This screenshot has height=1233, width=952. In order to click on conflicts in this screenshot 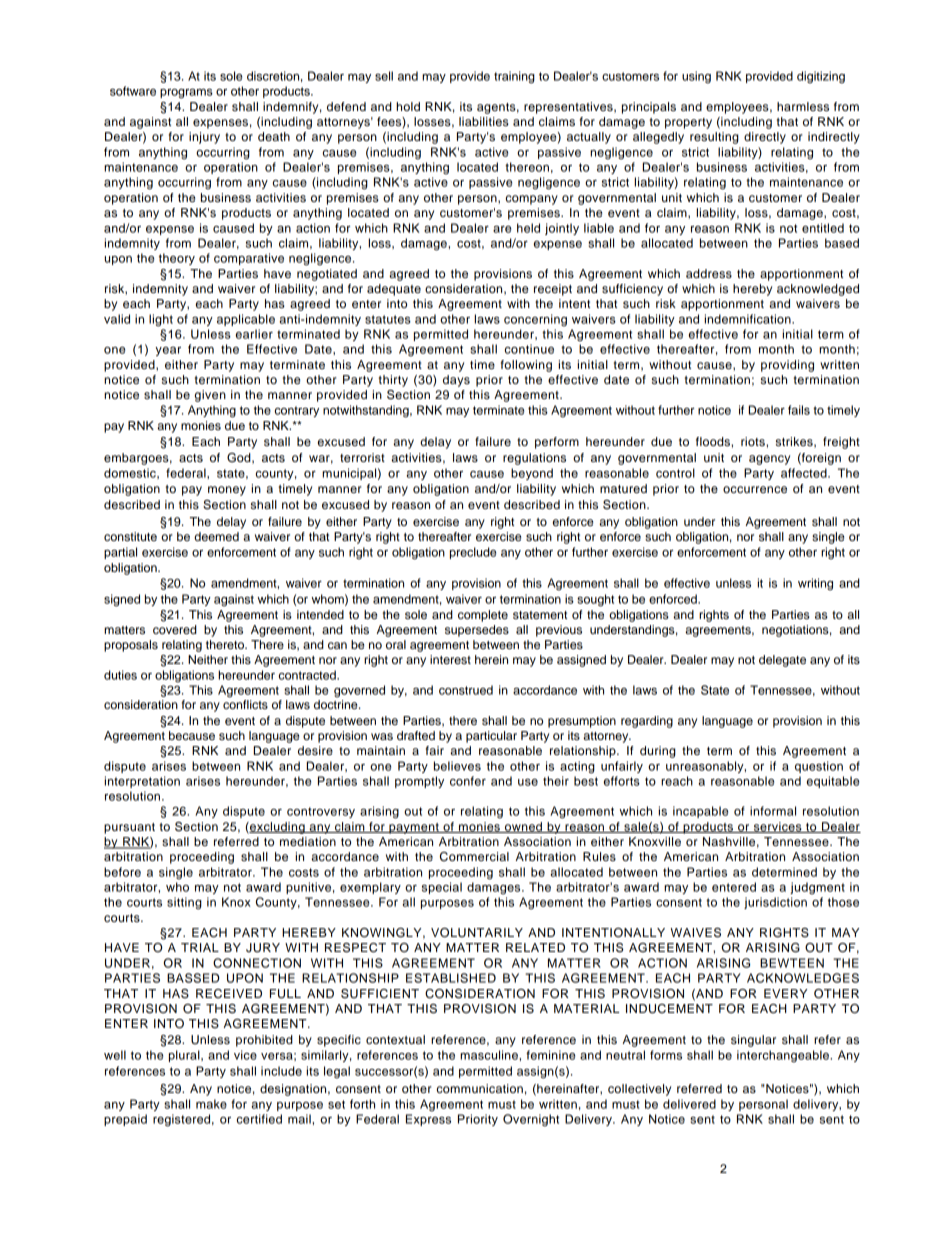, I will do `click(245, 704)`.
